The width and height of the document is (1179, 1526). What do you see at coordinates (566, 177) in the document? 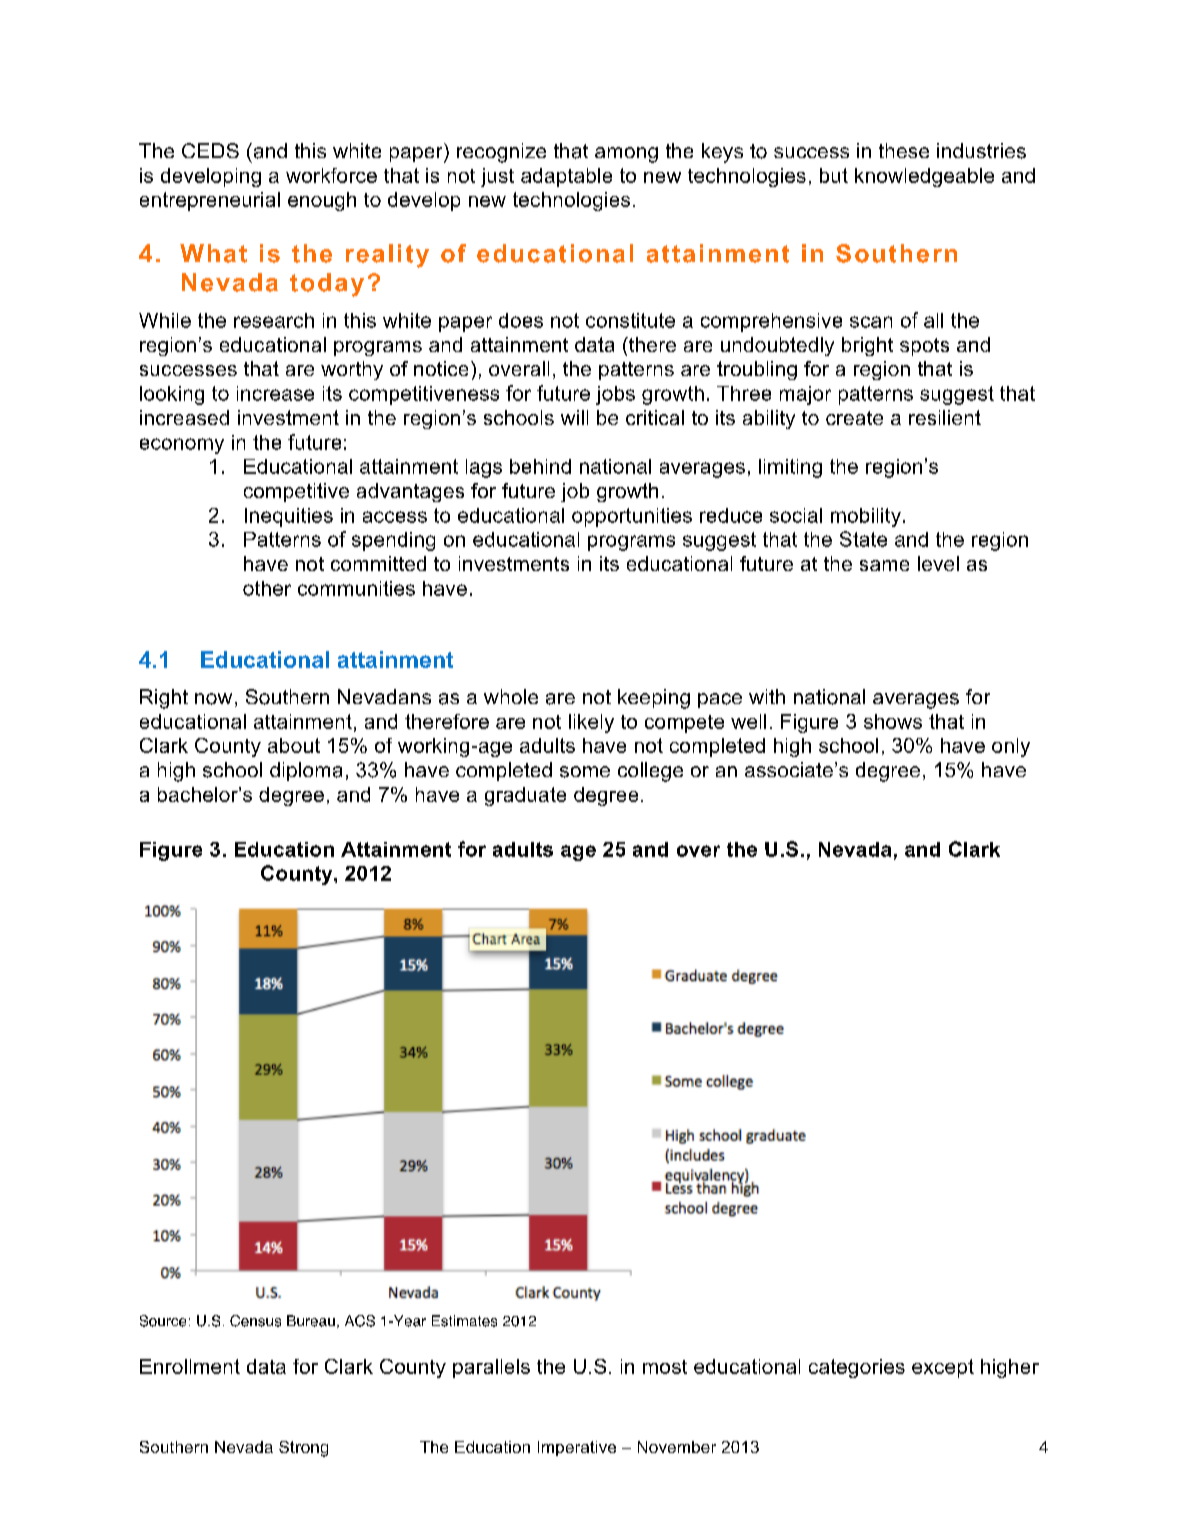
I see `adaptable` at bounding box center [566, 177].
